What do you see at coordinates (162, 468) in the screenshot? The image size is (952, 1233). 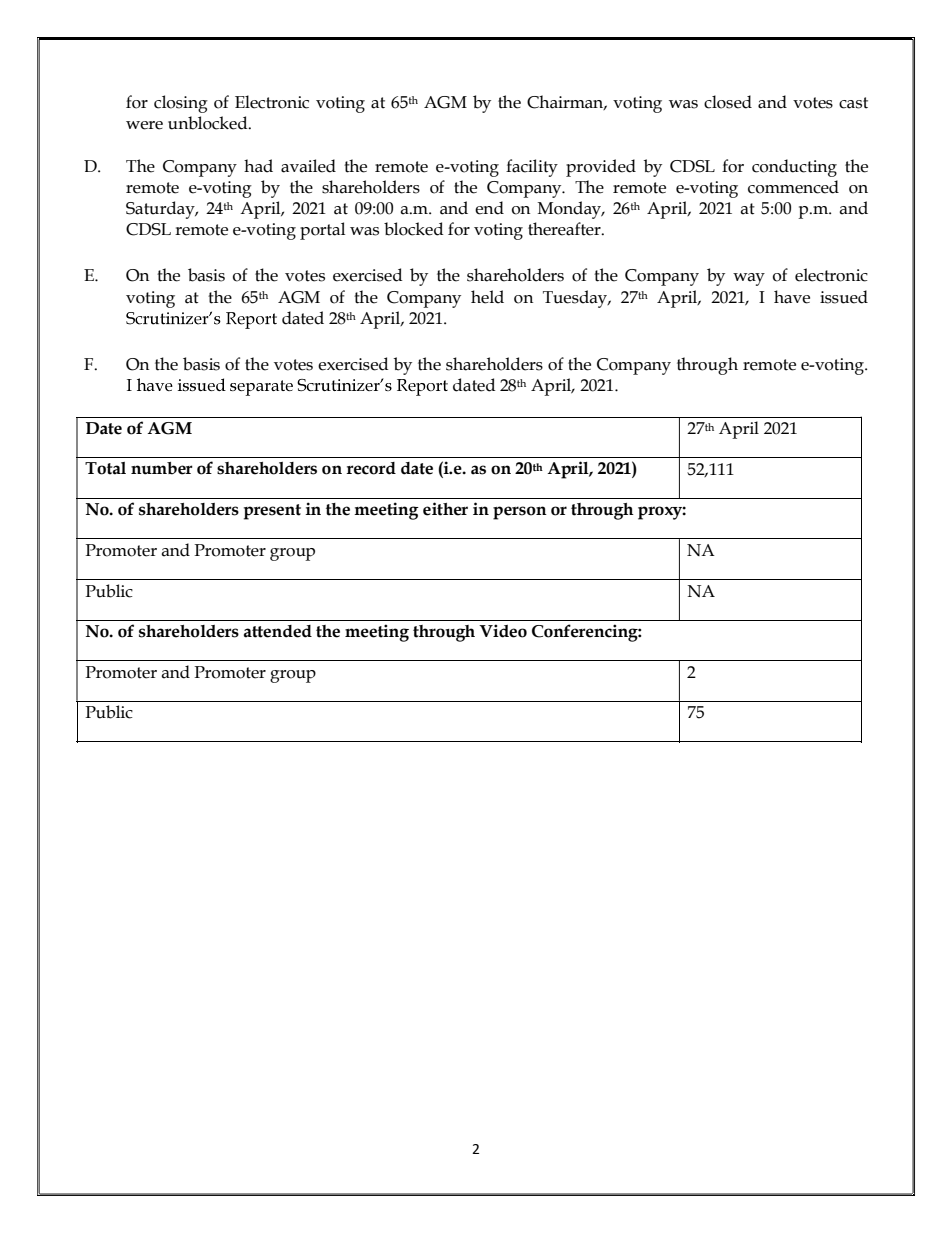 I see `number` at bounding box center [162, 468].
